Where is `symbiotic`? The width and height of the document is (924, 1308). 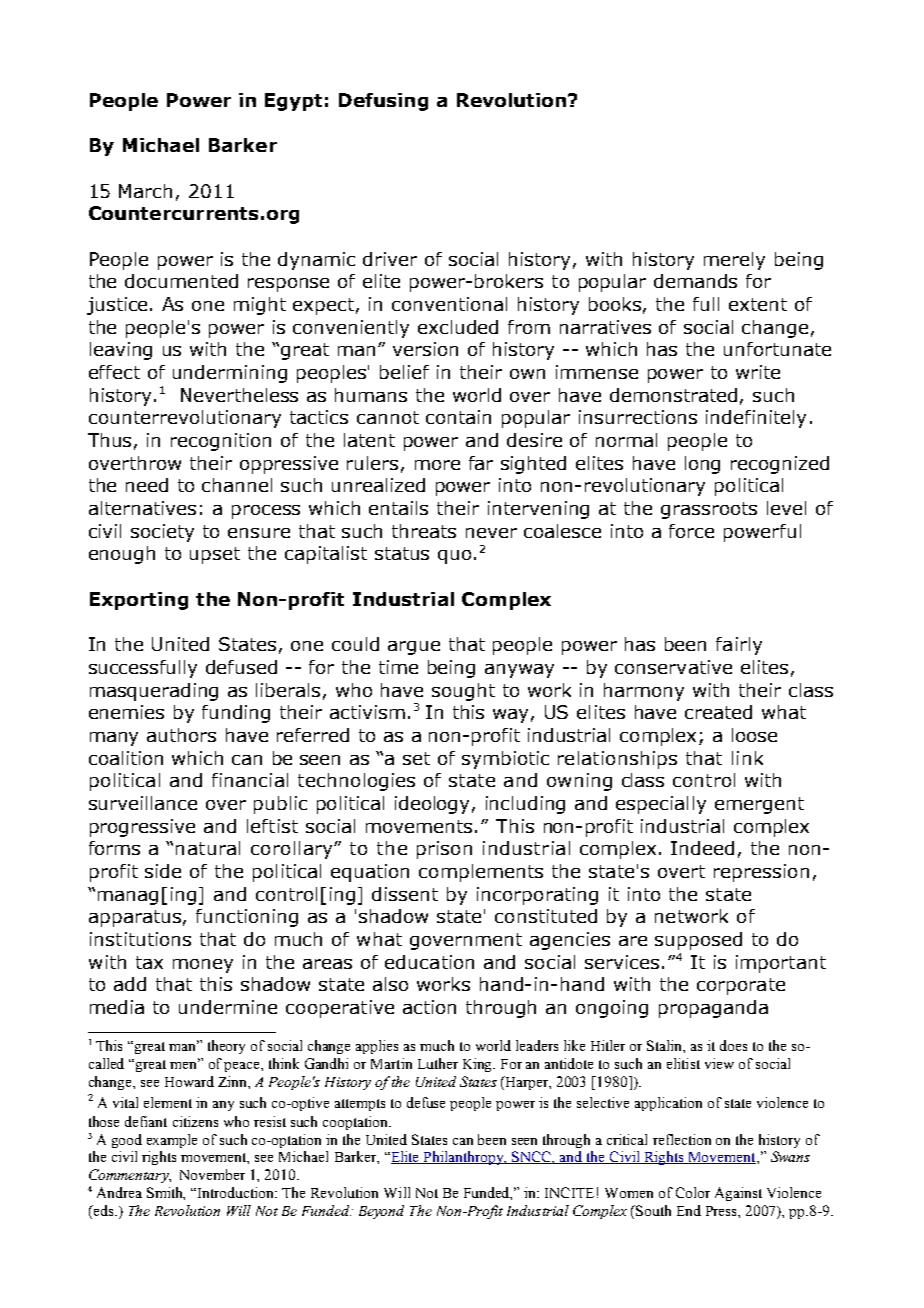
symbiotic is located at coordinates (505, 760).
